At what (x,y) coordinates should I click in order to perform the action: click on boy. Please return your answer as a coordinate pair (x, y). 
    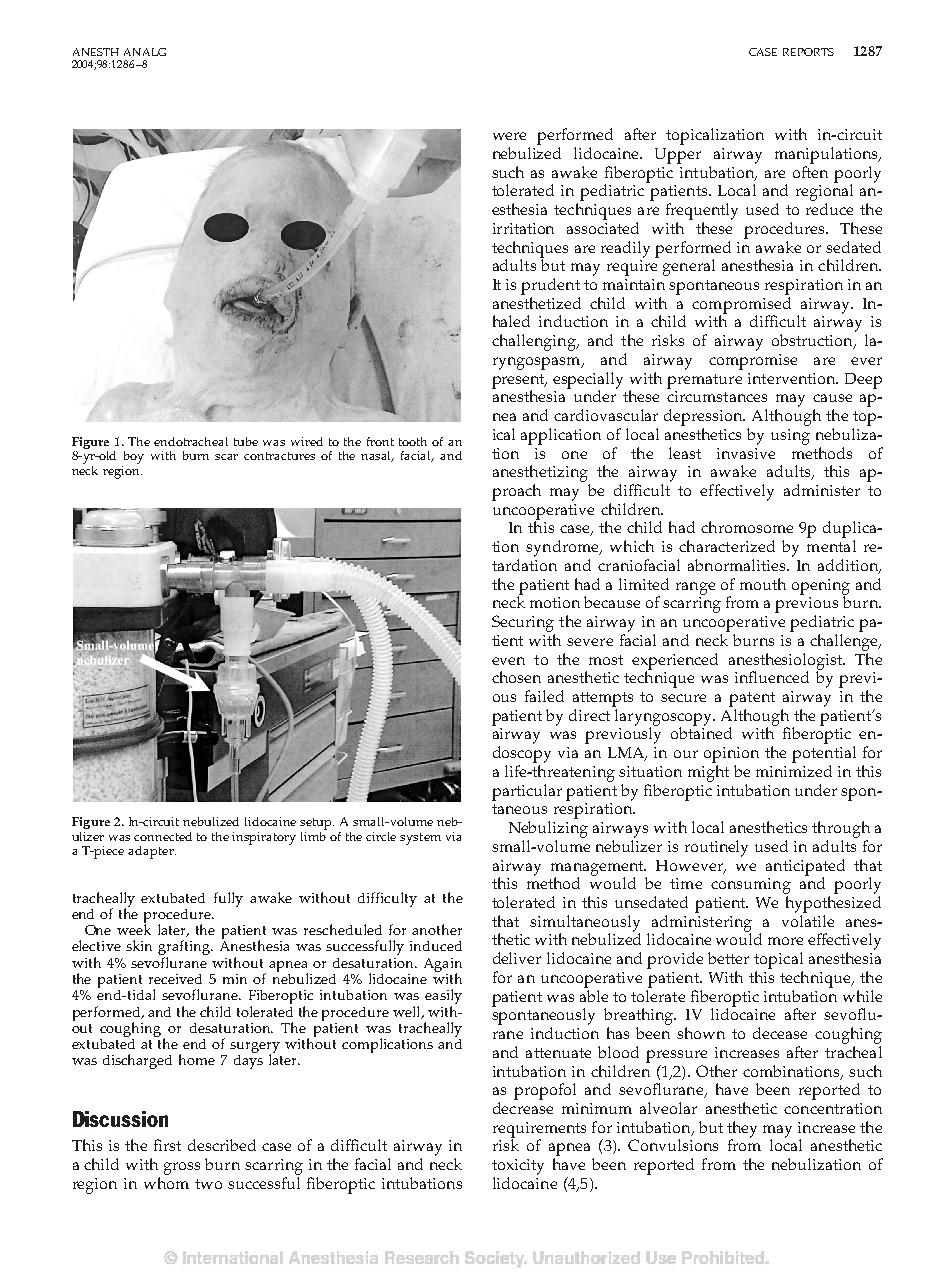
    Looking at the image, I should click on (134, 457).
